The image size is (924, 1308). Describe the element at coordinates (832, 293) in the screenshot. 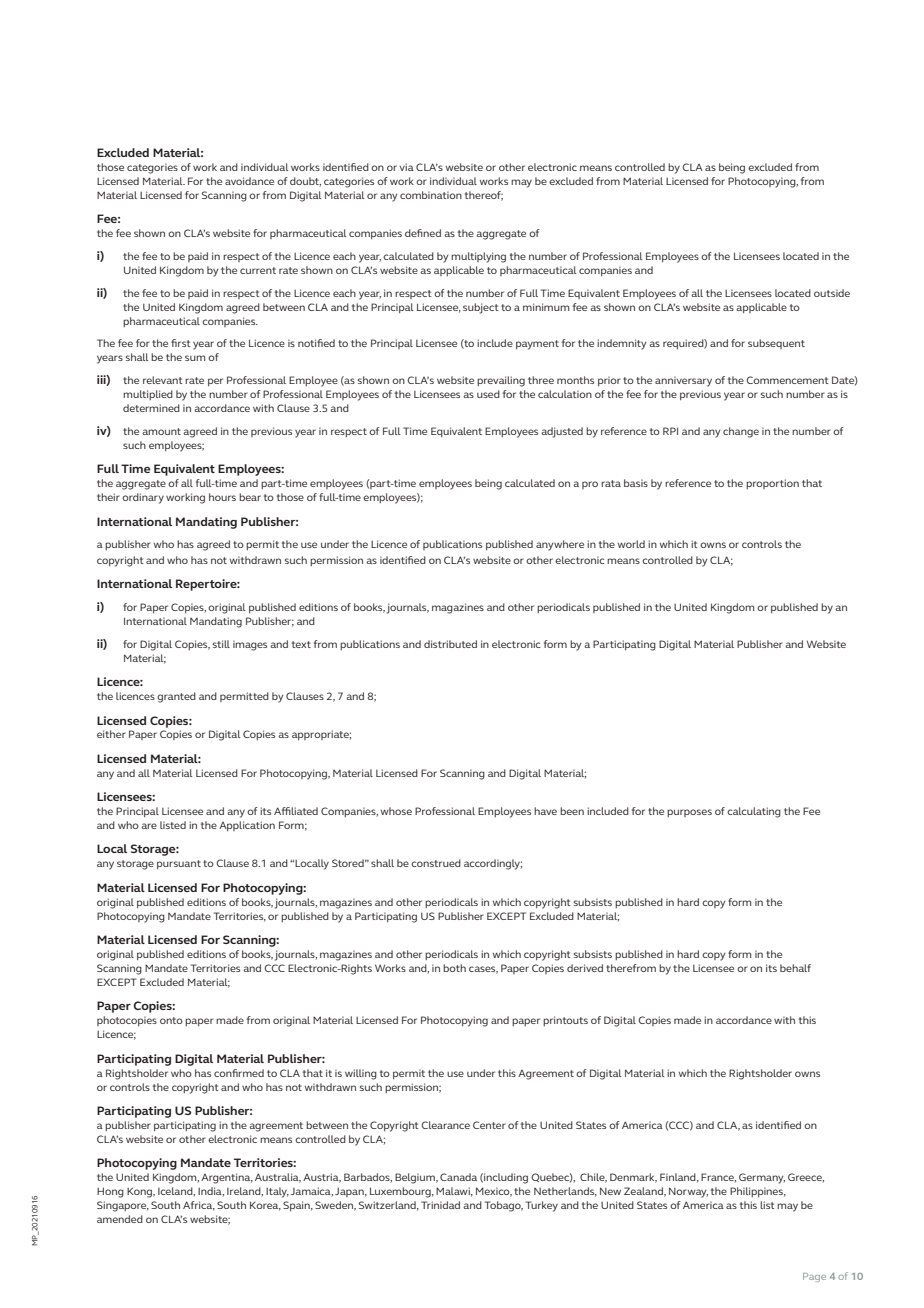

I see `outside` at that location.
